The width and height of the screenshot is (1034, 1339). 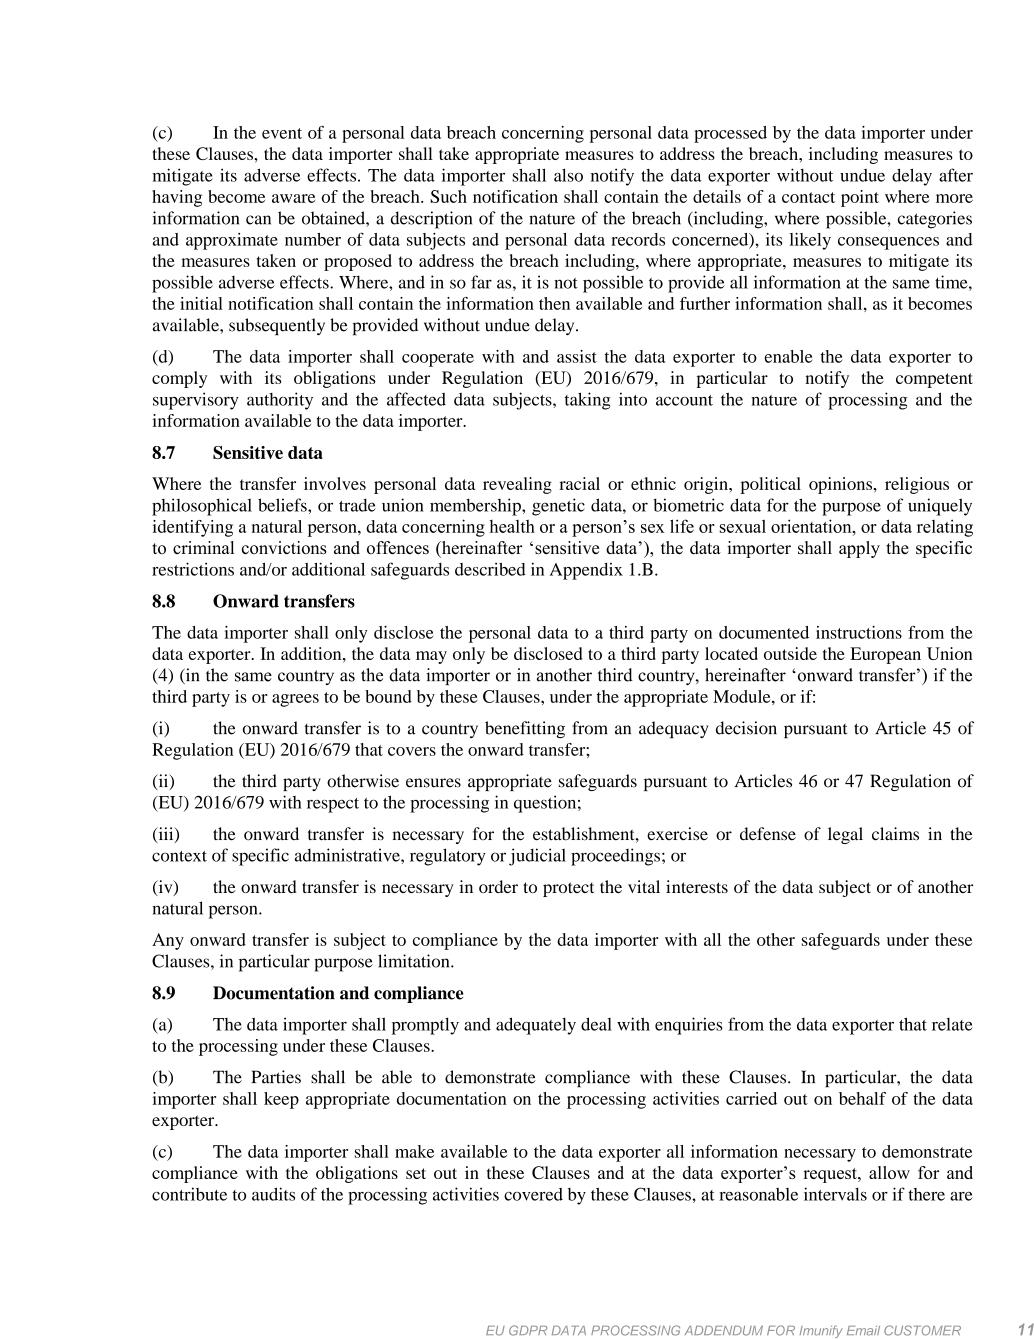 What do you see at coordinates (586, 571) in the screenshot?
I see `Appendix` at bounding box center [586, 571].
